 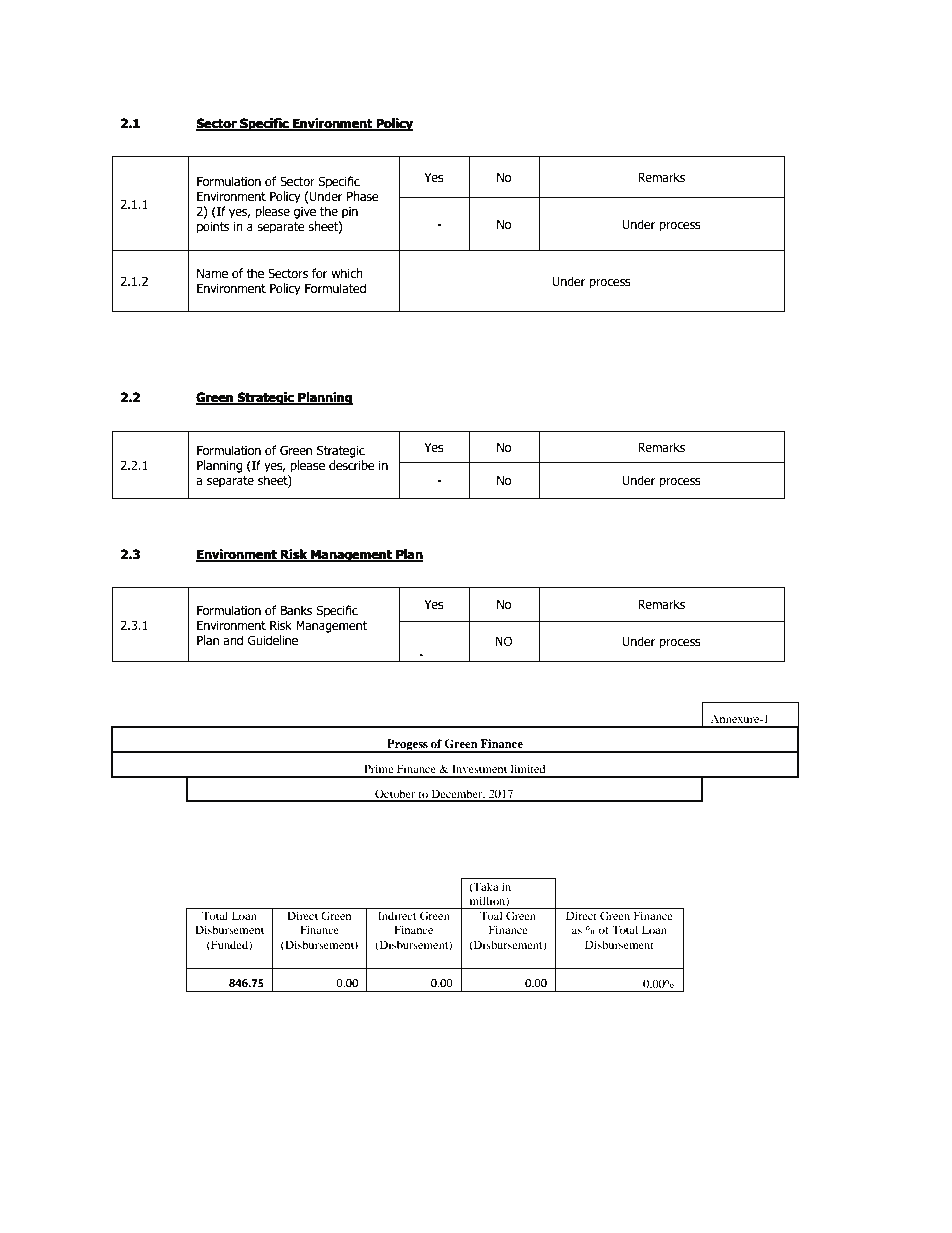 I want to click on Banks, so click(x=296, y=610).
